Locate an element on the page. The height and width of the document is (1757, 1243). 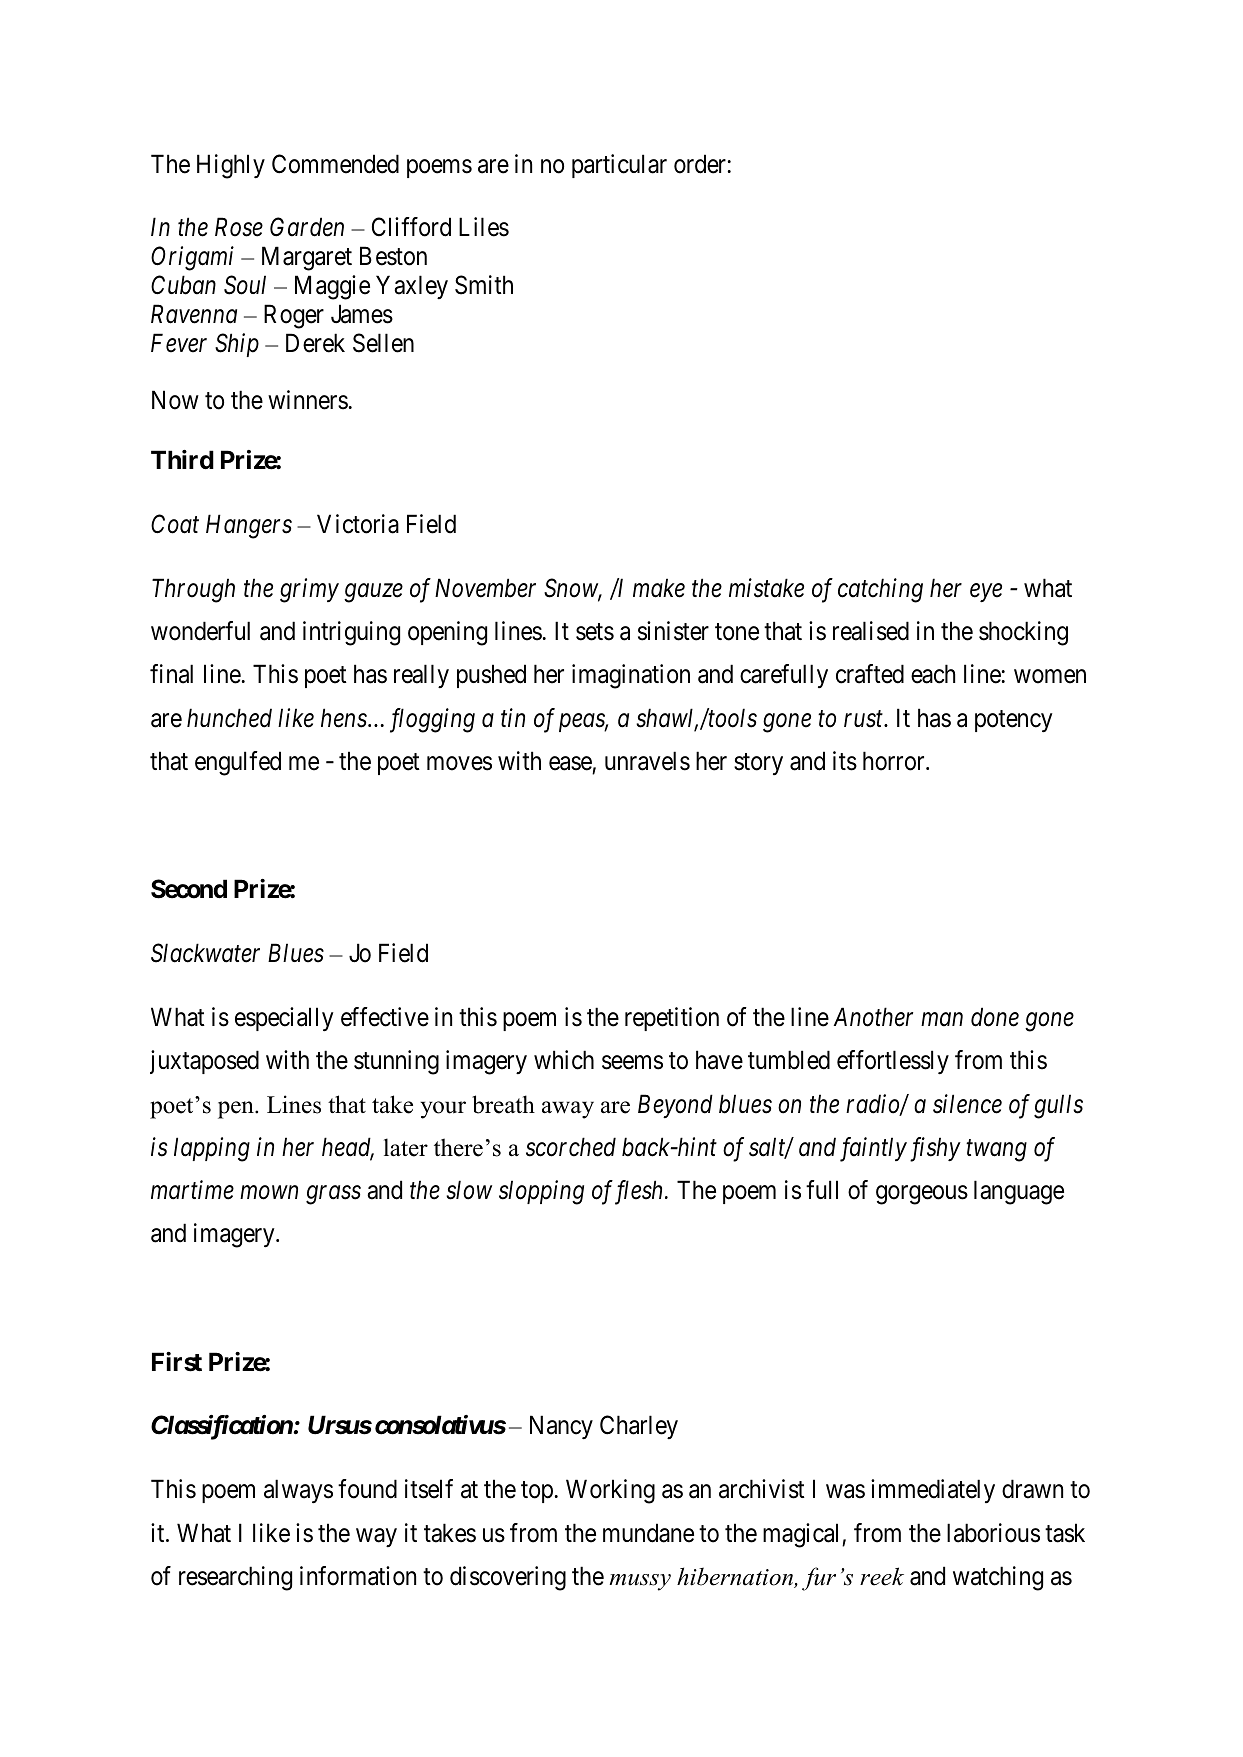
always is located at coordinates (298, 1491).
